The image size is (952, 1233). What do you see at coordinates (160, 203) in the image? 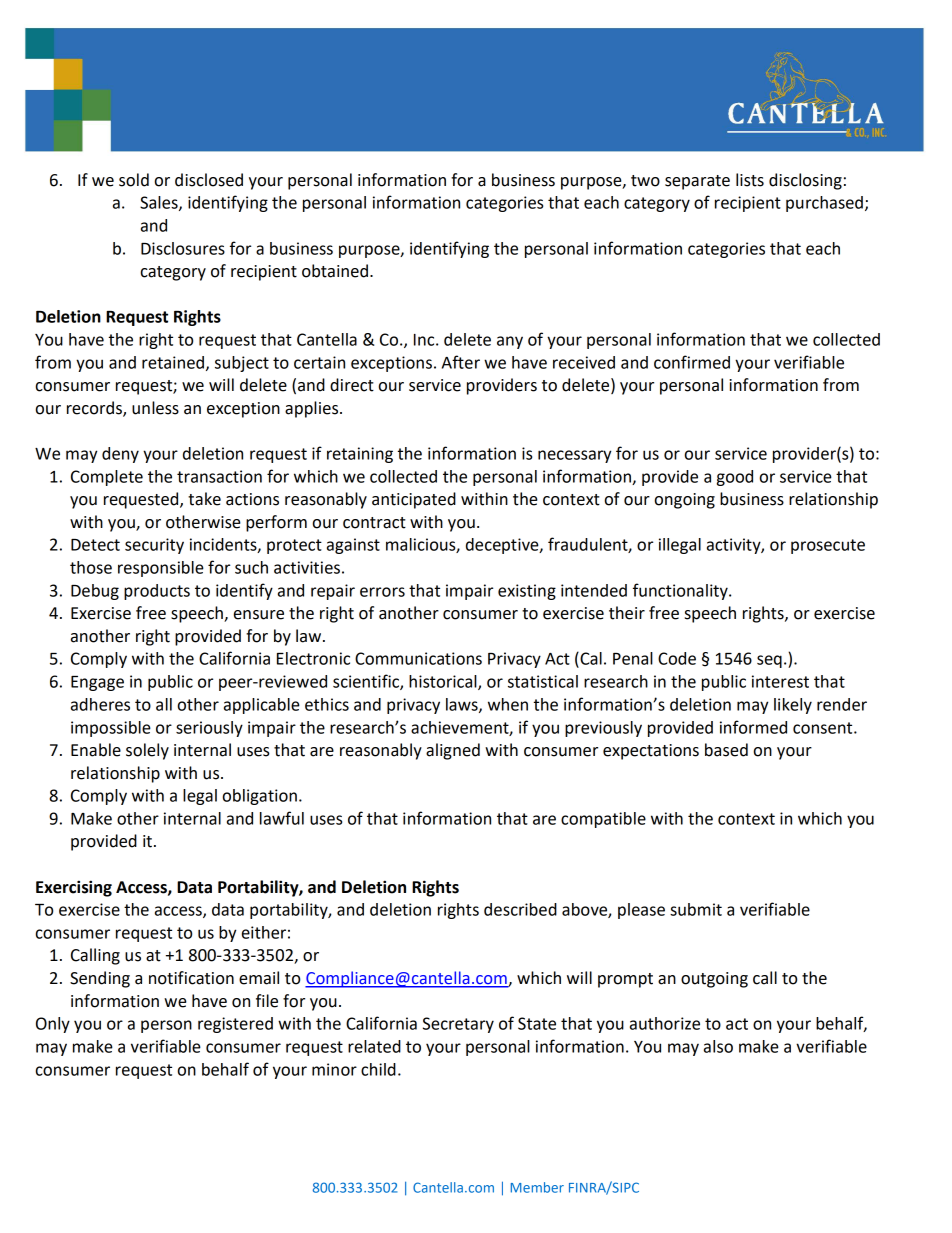
I see `Sales` at bounding box center [160, 203].
